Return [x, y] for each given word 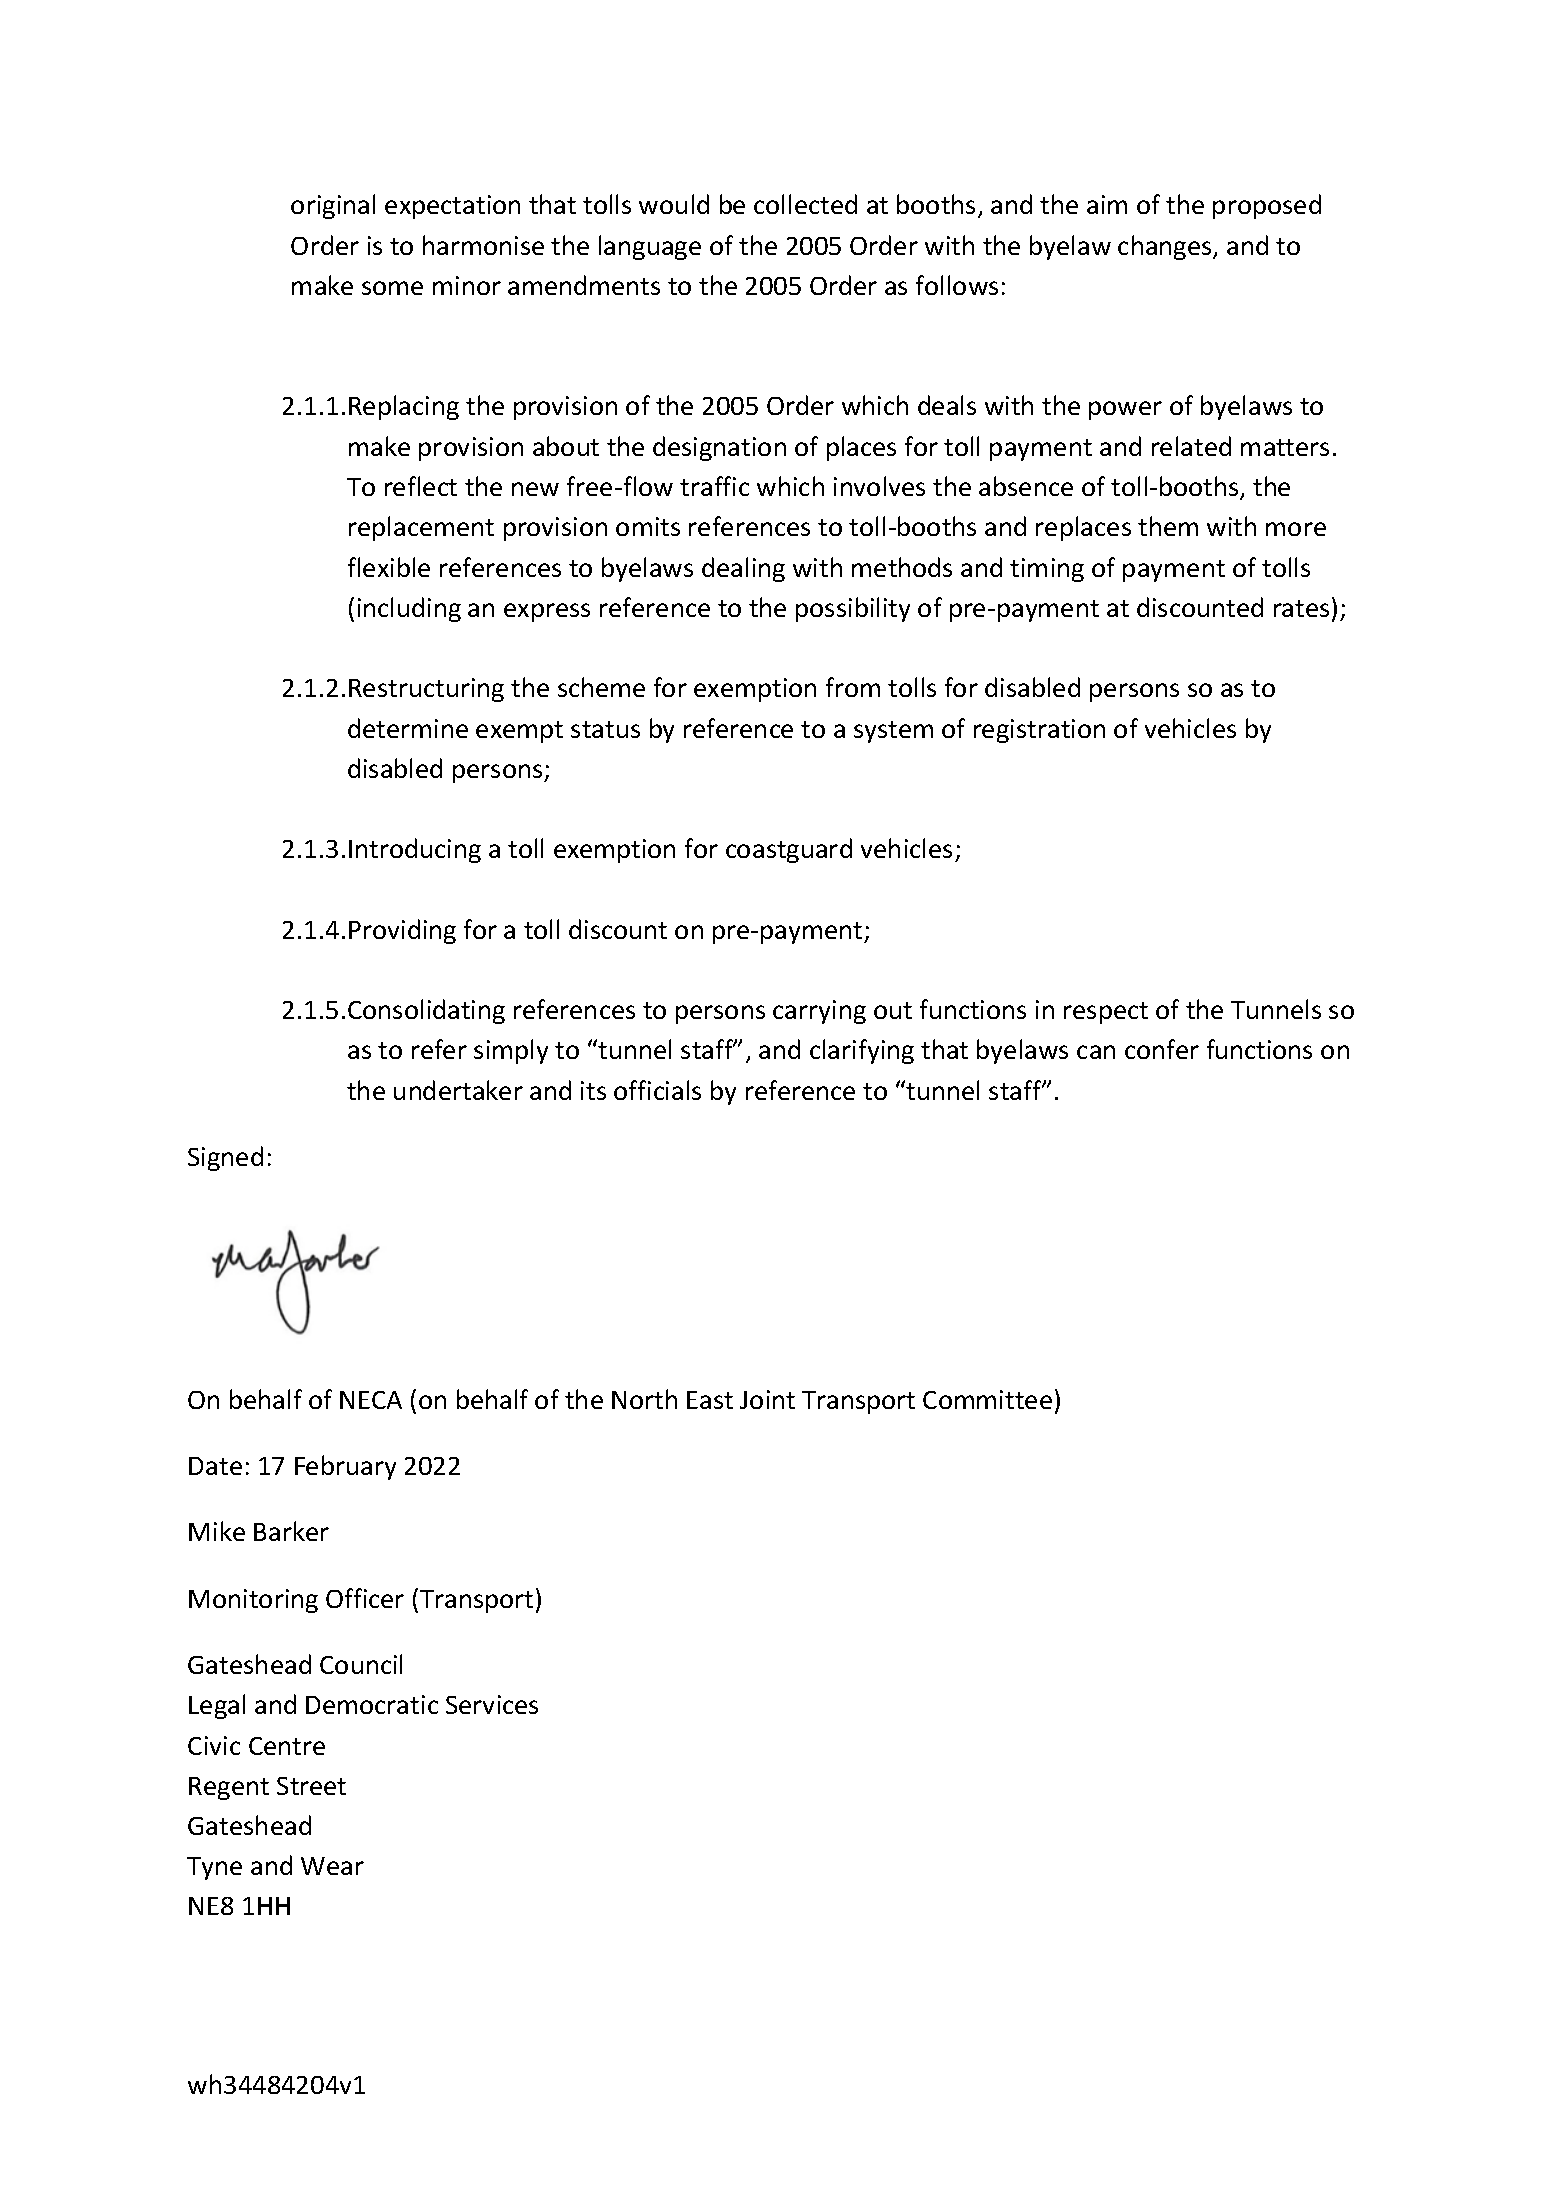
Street [311, 1786]
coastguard [789, 850]
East [710, 1400]
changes [1166, 247]
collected [805, 204]
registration [1039, 731]
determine [408, 728]
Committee [987, 1399]
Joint [767, 1399]
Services [492, 1704]
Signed [225, 1158]
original [333, 206]
